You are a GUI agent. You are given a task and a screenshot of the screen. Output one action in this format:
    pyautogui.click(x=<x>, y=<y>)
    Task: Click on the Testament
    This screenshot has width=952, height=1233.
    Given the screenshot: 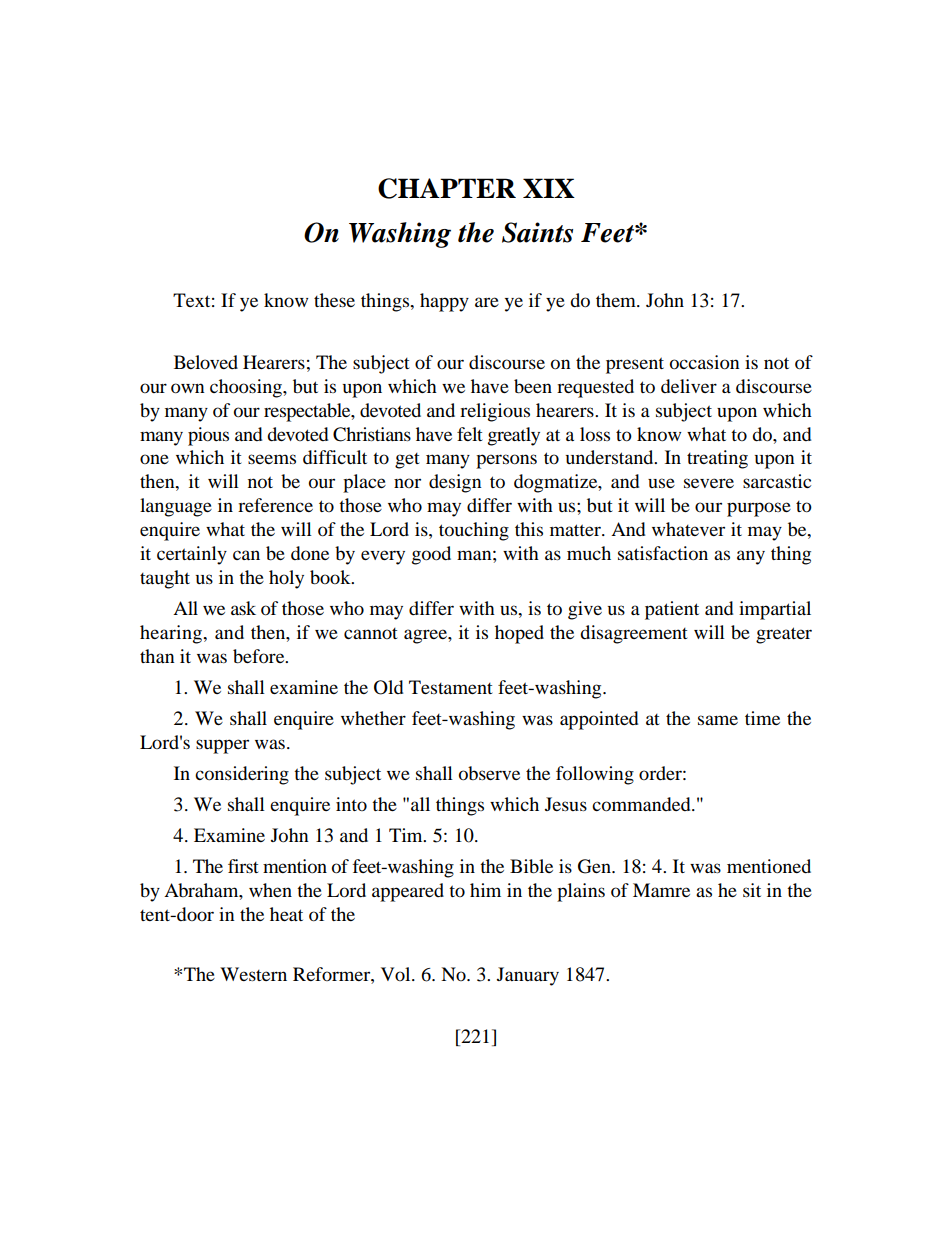 What is the action you would take?
    pyautogui.click(x=451, y=687)
